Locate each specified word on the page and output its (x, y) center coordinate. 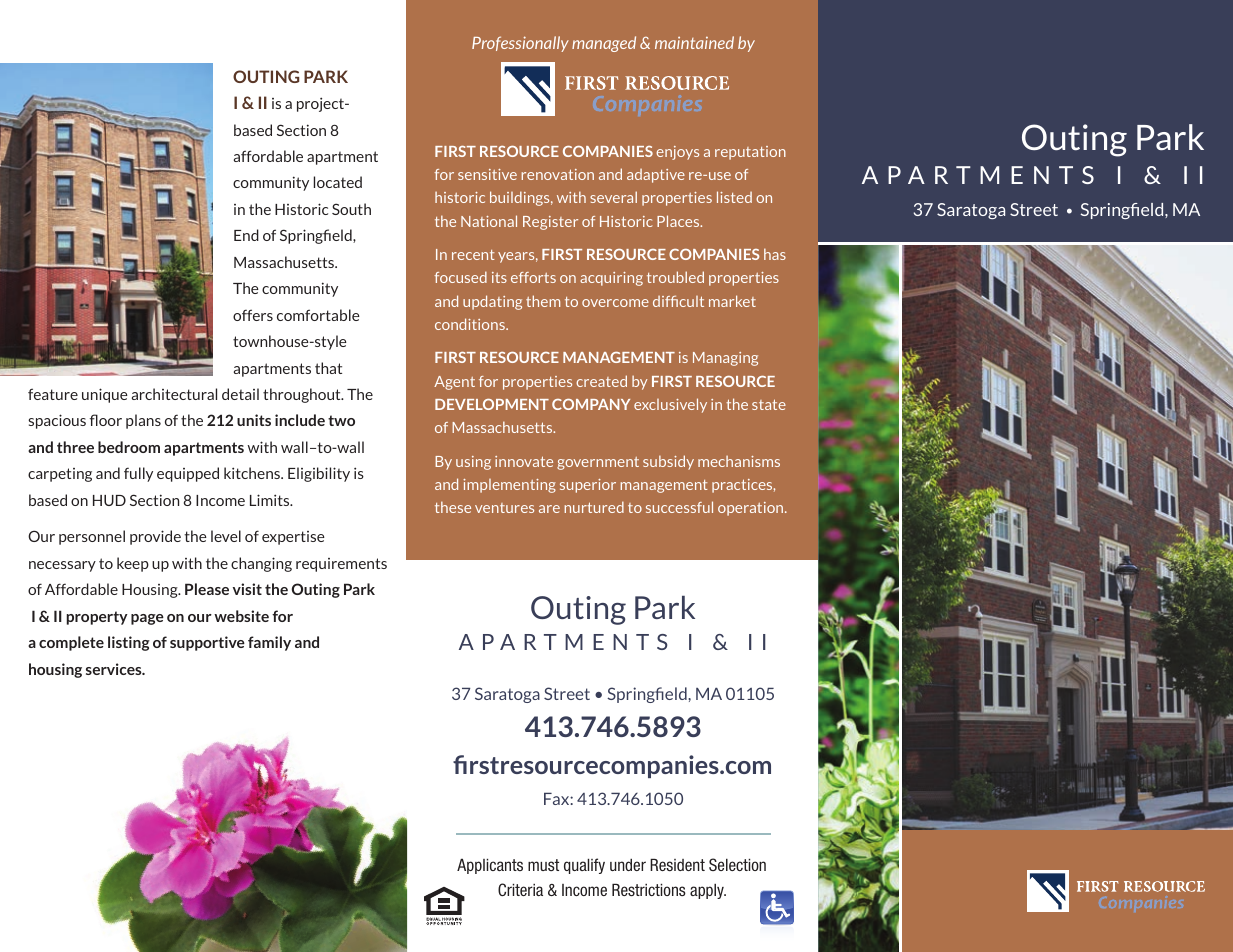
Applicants (490, 866)
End (246, 235)
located (338, 182)
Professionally (520, 44)
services (115, 669)
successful (679, 507)
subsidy (668, 462)
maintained (694, 42)
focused (460, 277)
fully (138, 474)
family (269, 643)
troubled (675, 277)
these (453, 507)
